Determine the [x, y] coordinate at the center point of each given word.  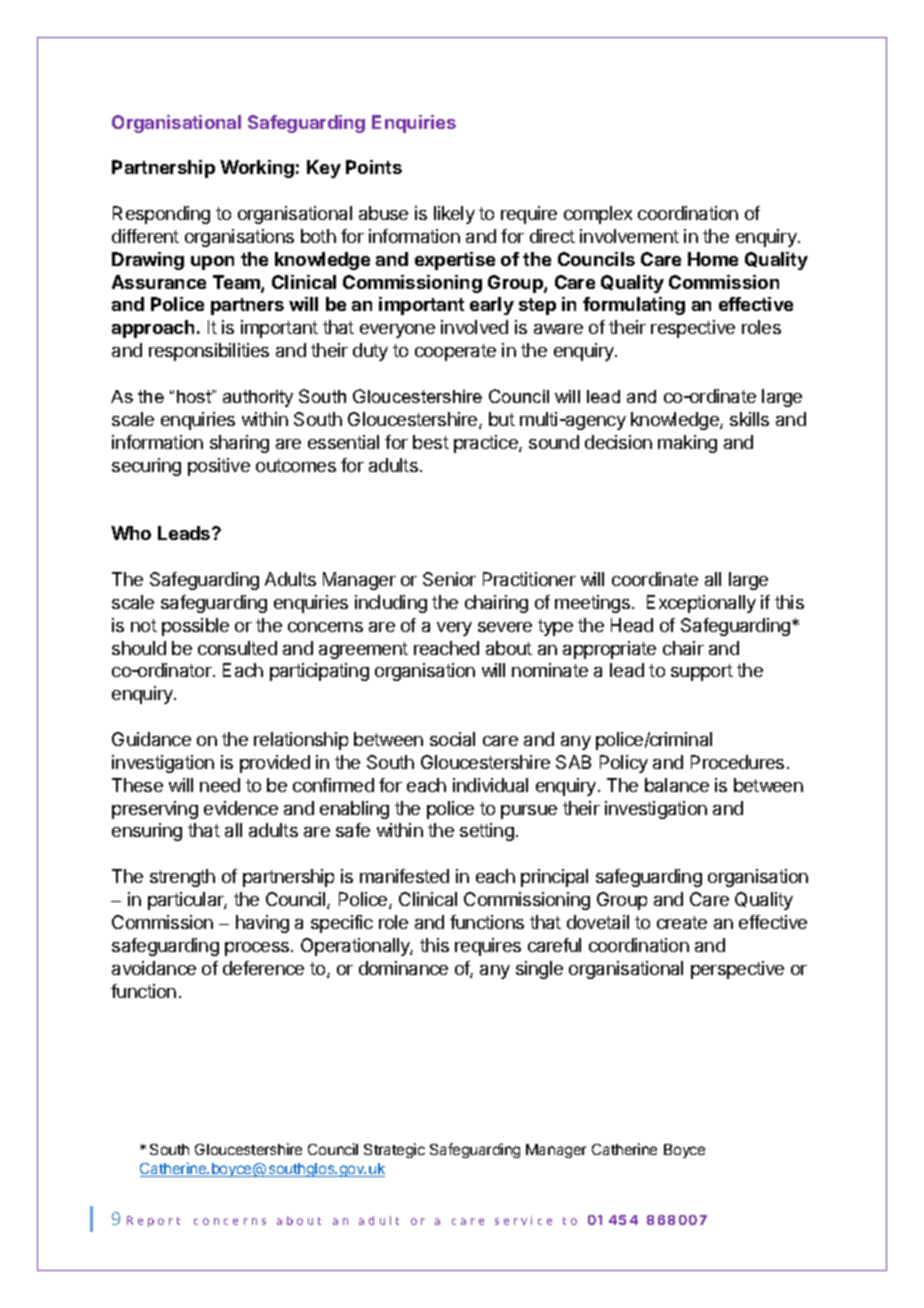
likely [454, 215]
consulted [237, 648]
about [509, 648]
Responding [161, 215]
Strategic [394, 1150]
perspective [737, 970]
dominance [403, 968]
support [702, 672]
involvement [629, 236]
